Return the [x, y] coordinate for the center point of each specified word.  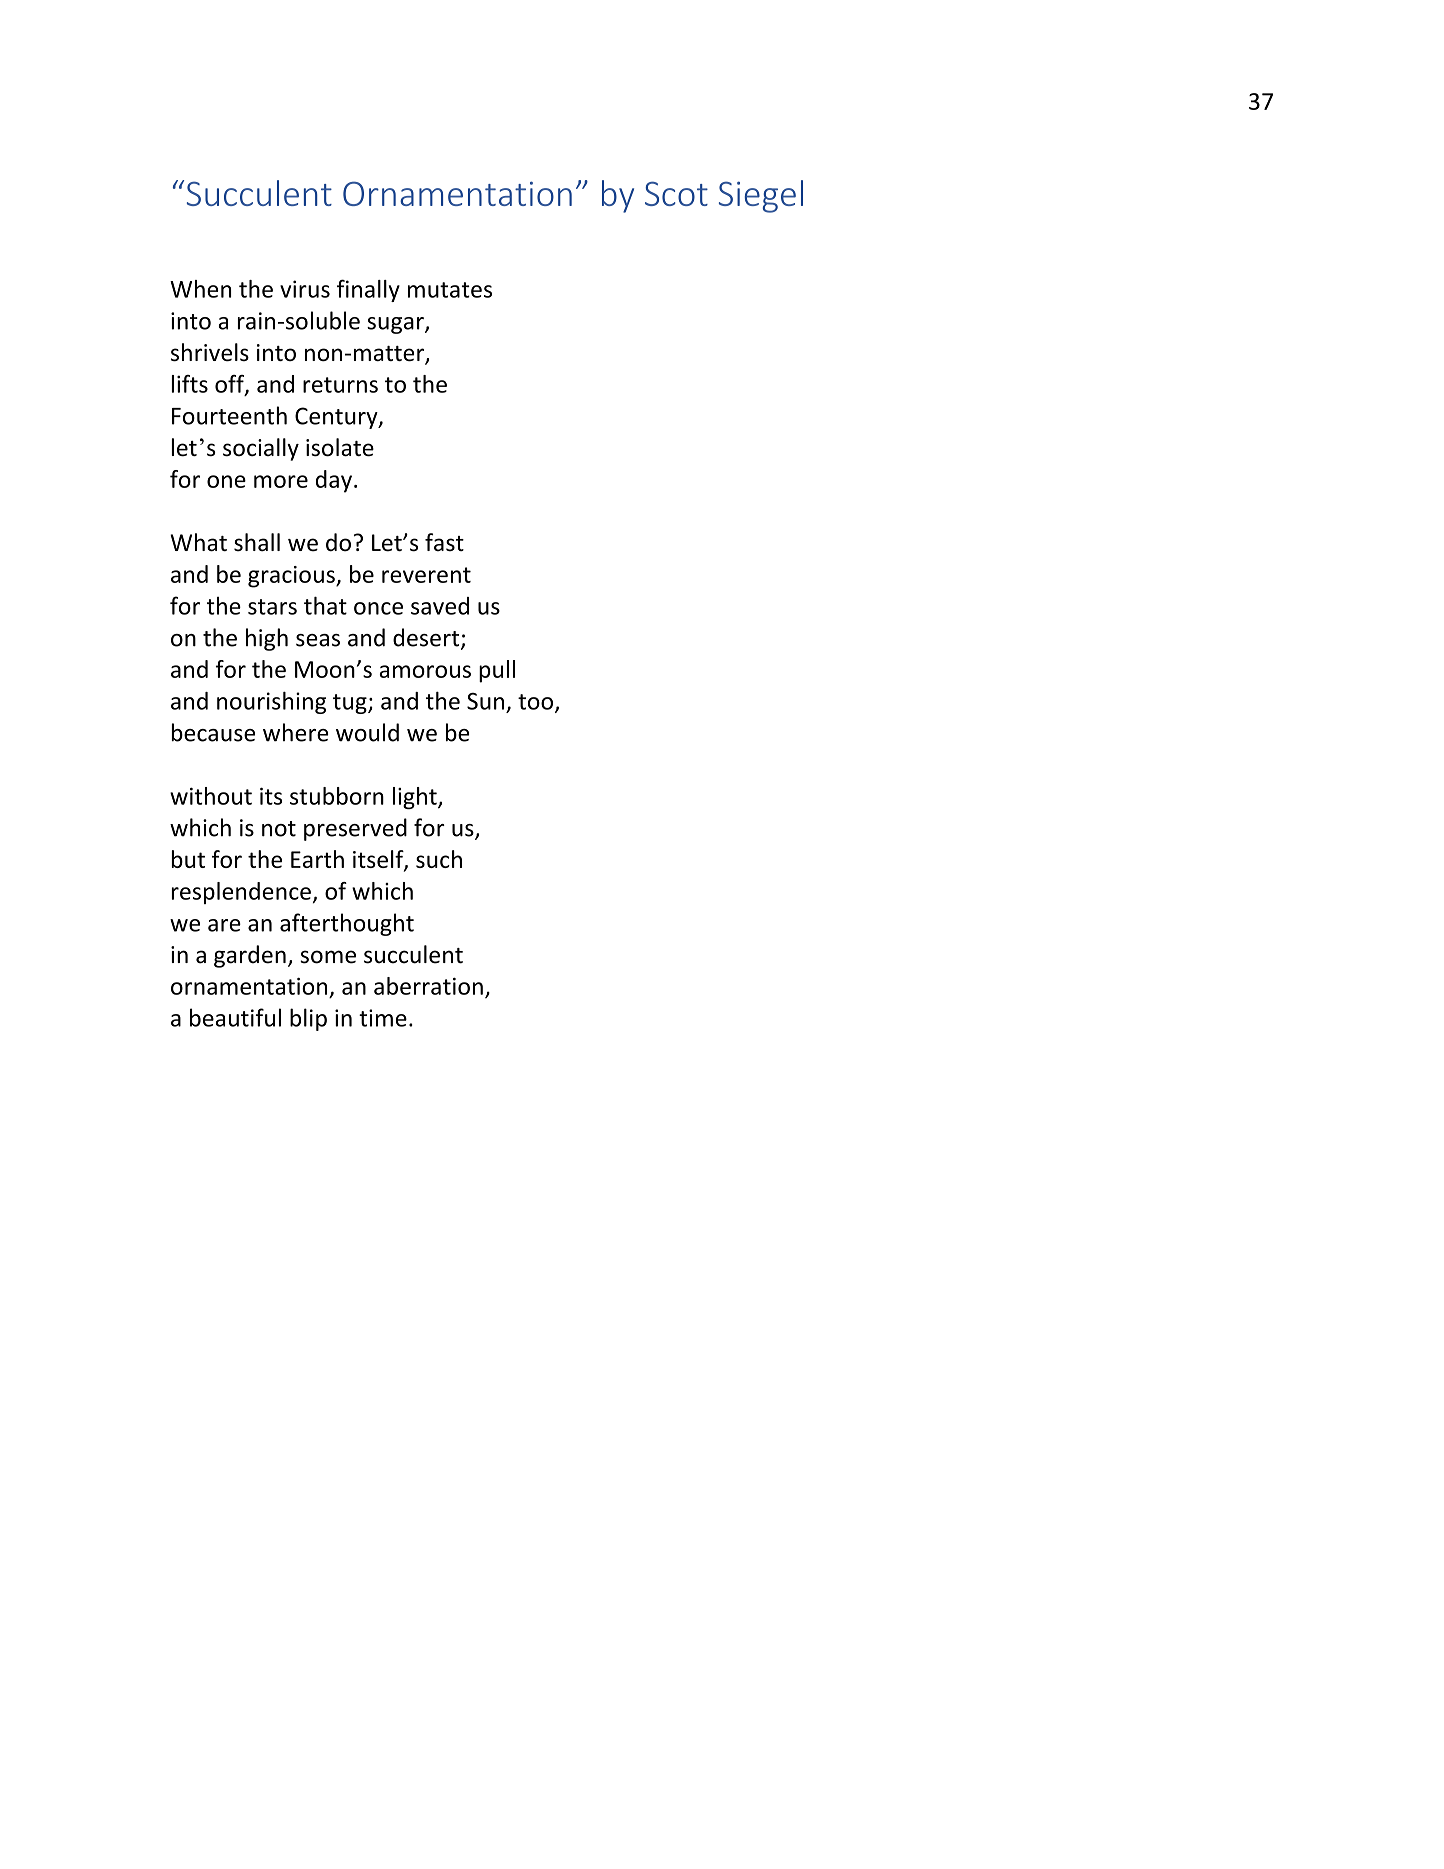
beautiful [235, 1017]
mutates [450, 290]
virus [305, 289]
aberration [428, 986]
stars [272, 607]
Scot [676, 193]
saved [440, 606]
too [535, 702]
